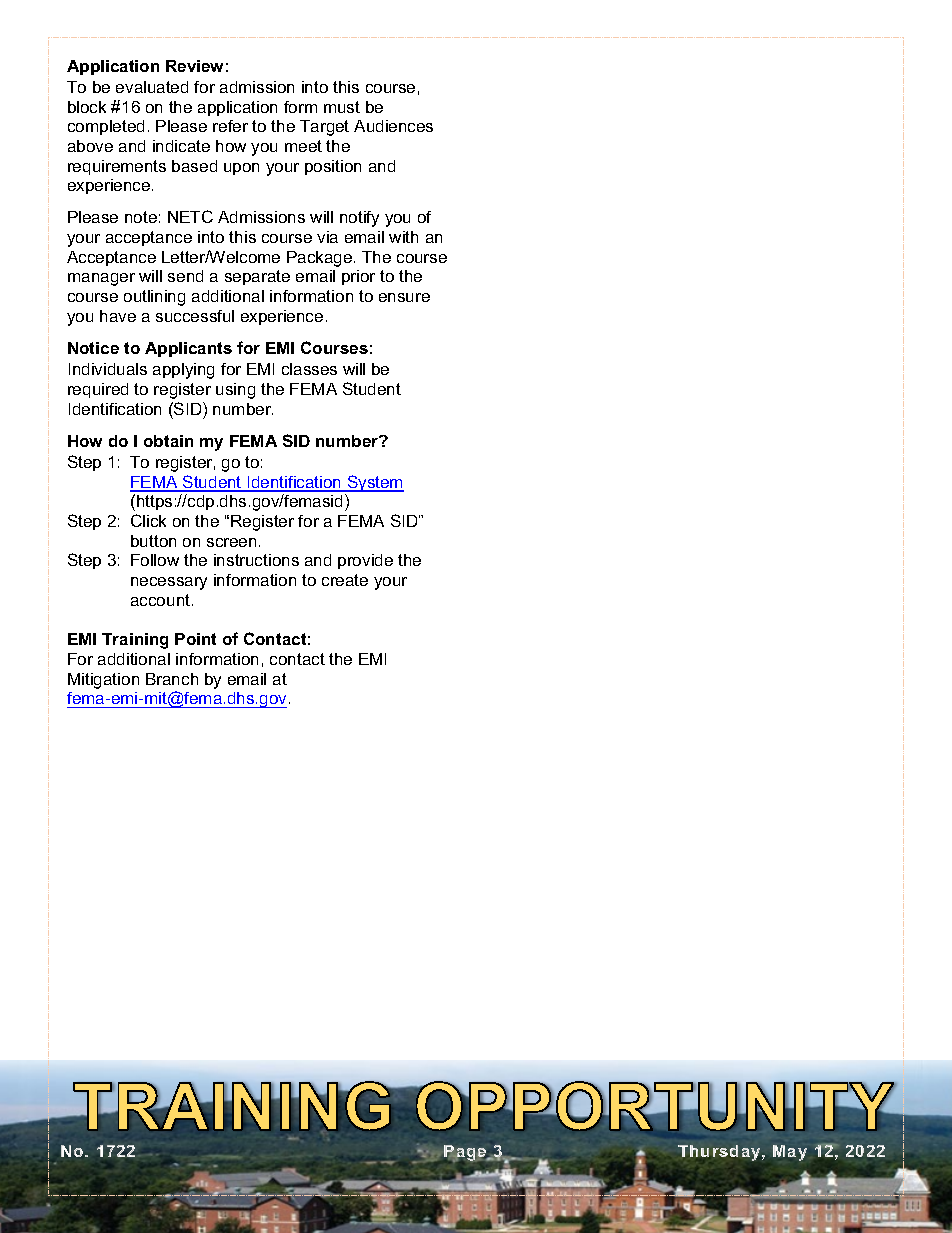 The width and height of the screenshot is (952, 1233). I want to click on Audiences, so click(393, 126).
